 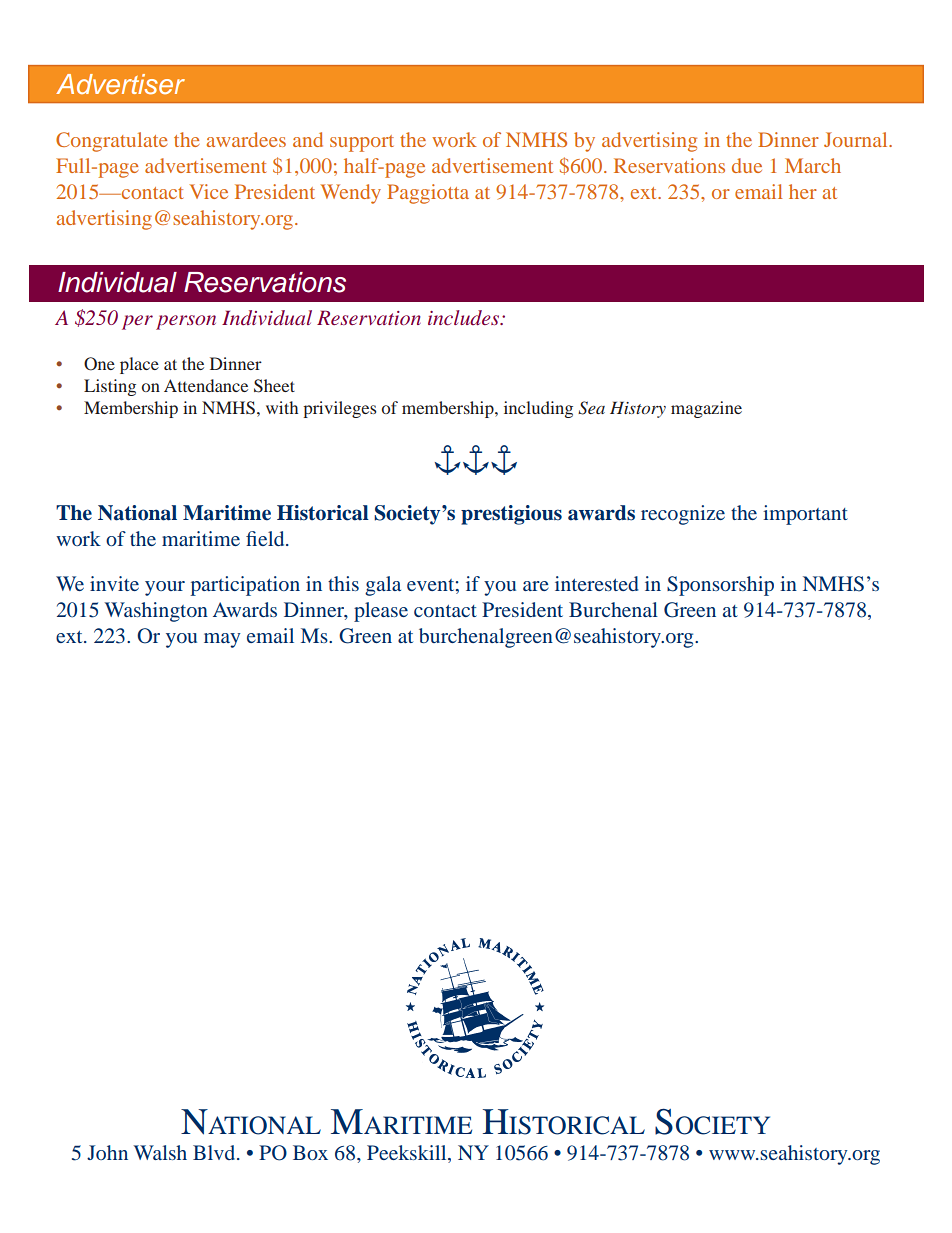 What do you see at coordinates (536, 586) in the screenshot?
I see `are` at bounding box center [536, 586].
